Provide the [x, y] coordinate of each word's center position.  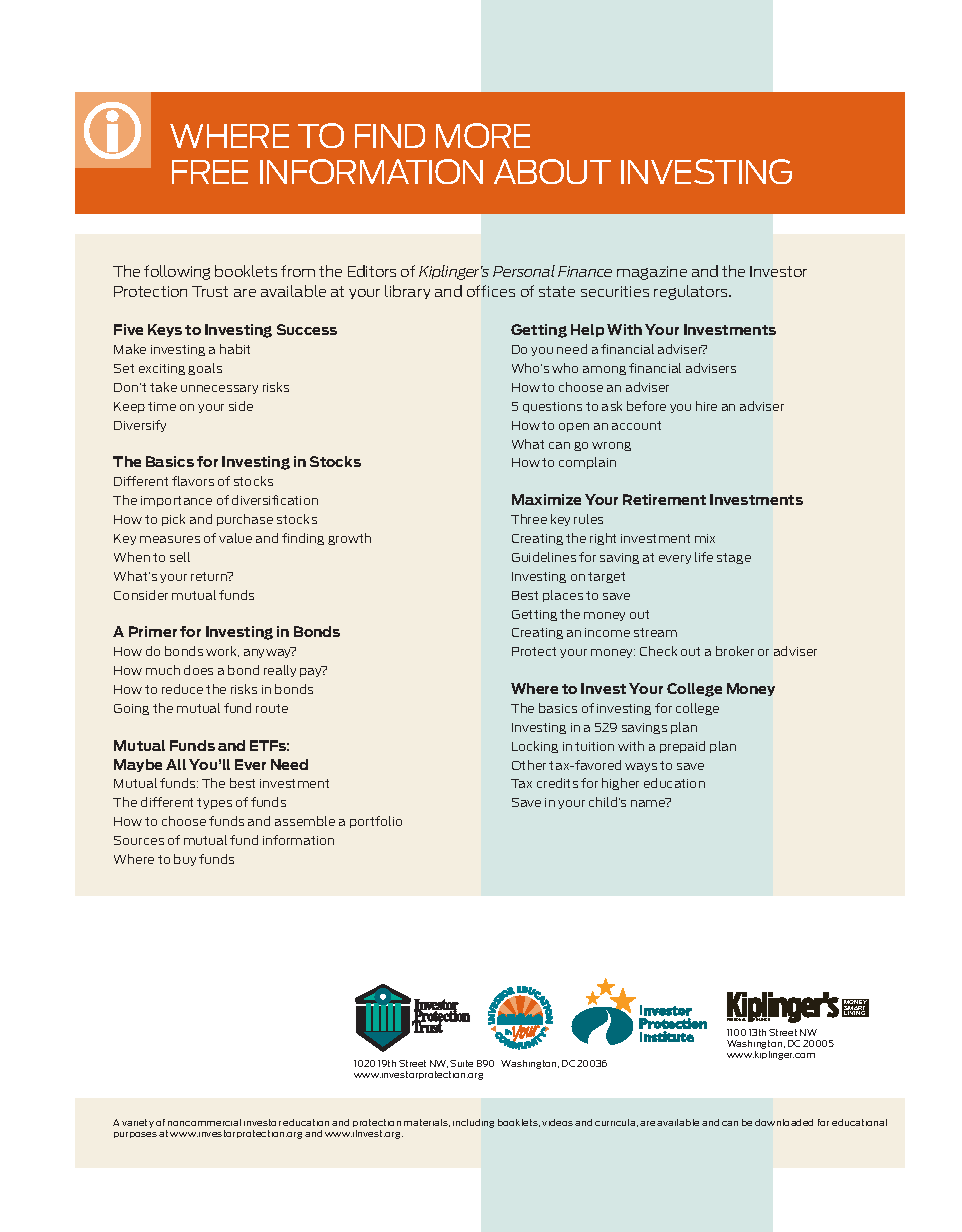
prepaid [682, 747]
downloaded [784, 1122]
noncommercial [204, 1122]
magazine [652, 273]
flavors [193, 481]
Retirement [664, 499]
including [473, 1123]
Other [529, 765]
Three [529, 519]
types [214, 803]
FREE [210, 172]
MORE [483, 135]
